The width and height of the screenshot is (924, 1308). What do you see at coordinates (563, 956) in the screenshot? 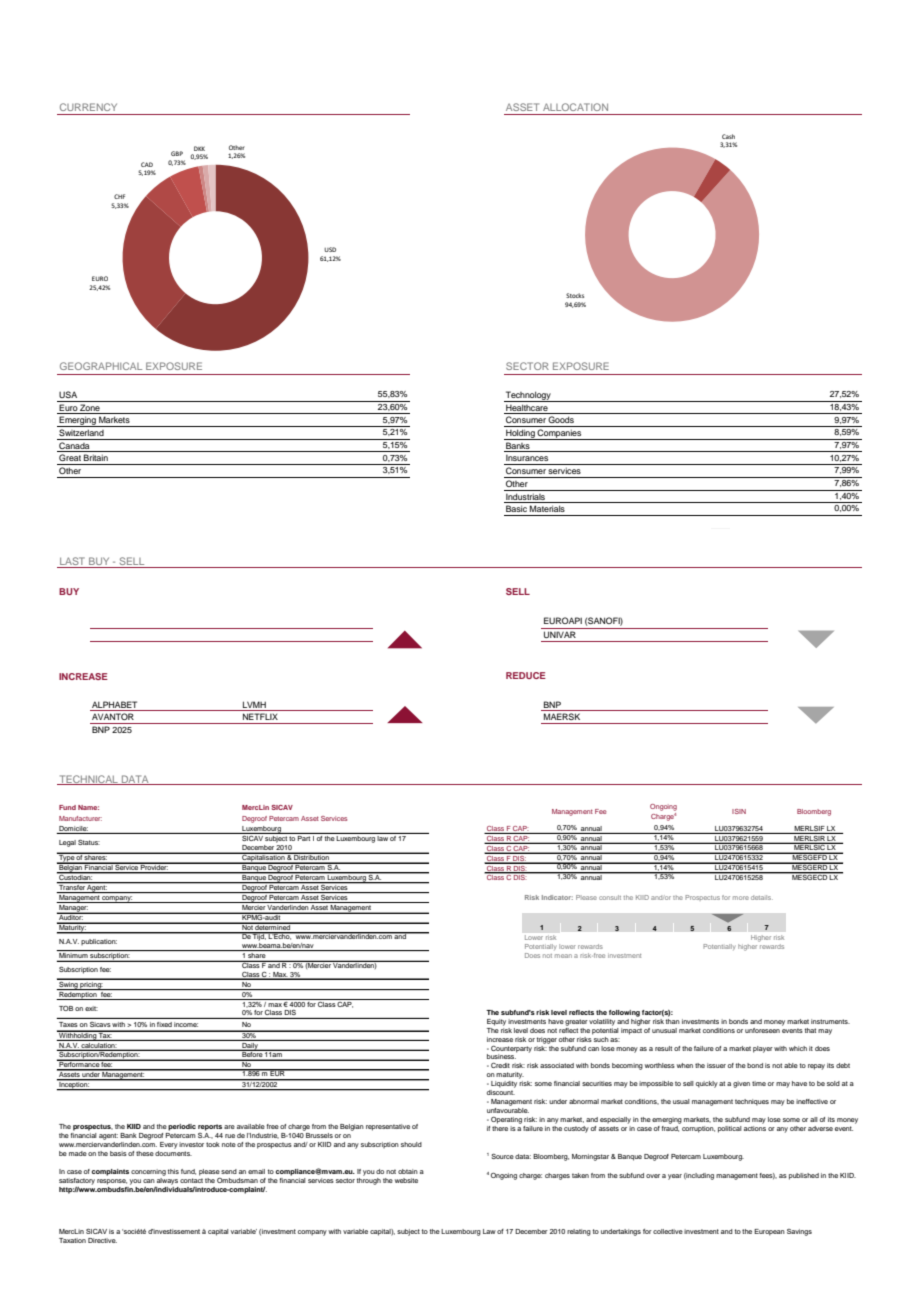
I see `mean` at bounding box center [563, 956].
